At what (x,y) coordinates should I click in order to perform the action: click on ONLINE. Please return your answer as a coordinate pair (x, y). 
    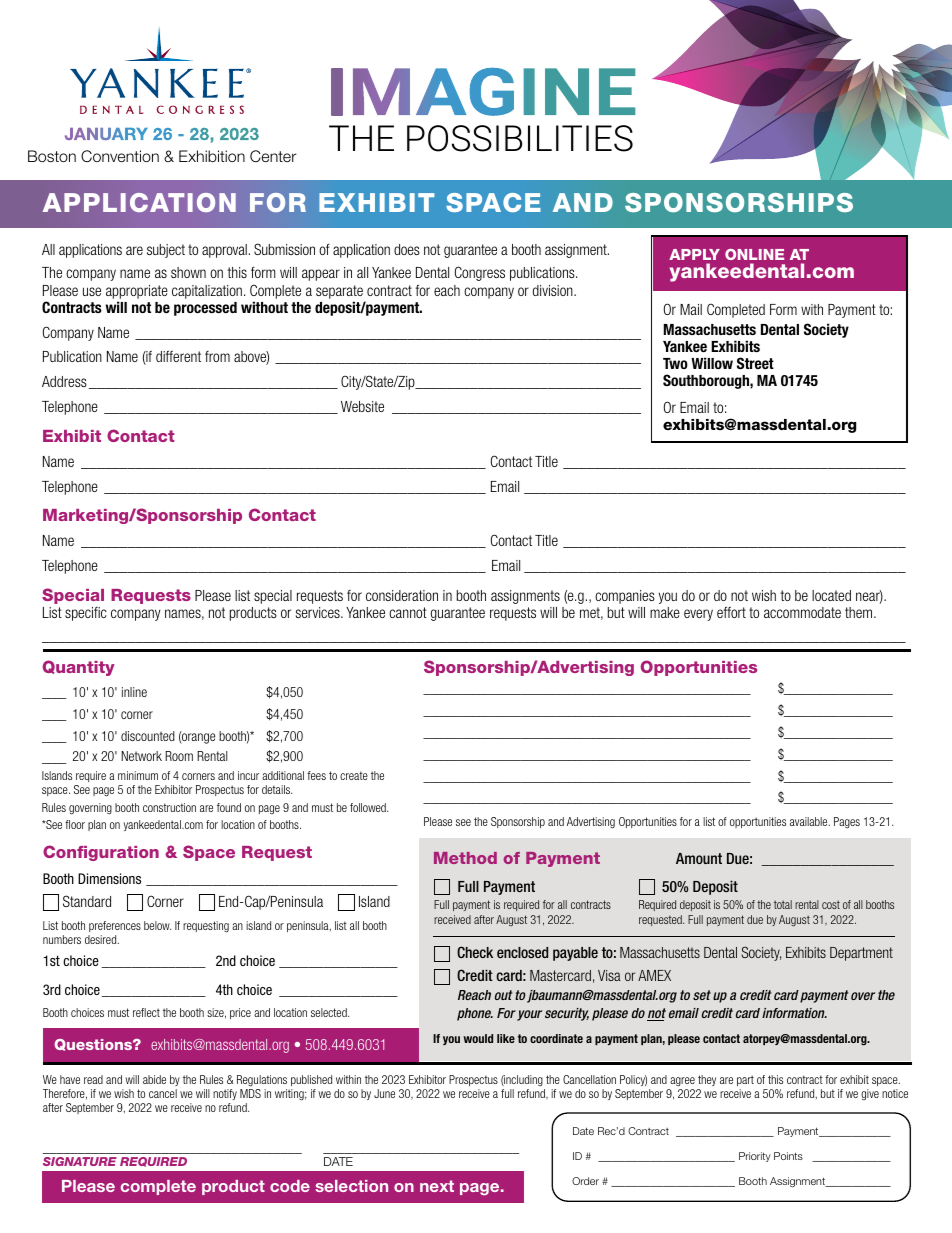
    Looking at the image, I should click on (754, 254).
